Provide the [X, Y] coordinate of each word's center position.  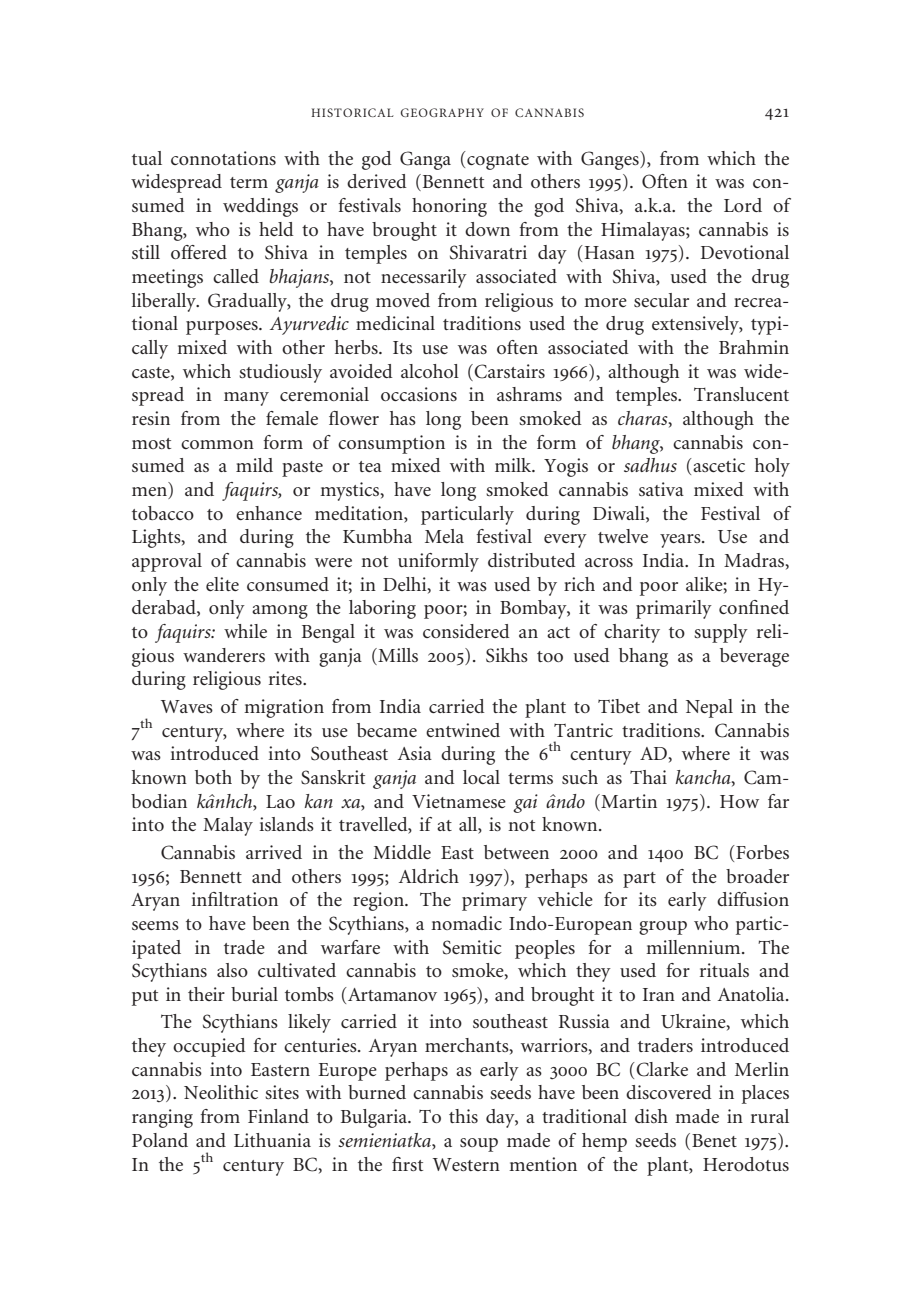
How [739, 801]
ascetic [718, 465]
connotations [223, 158]
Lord [743, 205]
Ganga [425, 160]
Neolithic [221, 1092]
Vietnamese [459, 801]
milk [514, 465]
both [213, 777]
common [217, 444]
